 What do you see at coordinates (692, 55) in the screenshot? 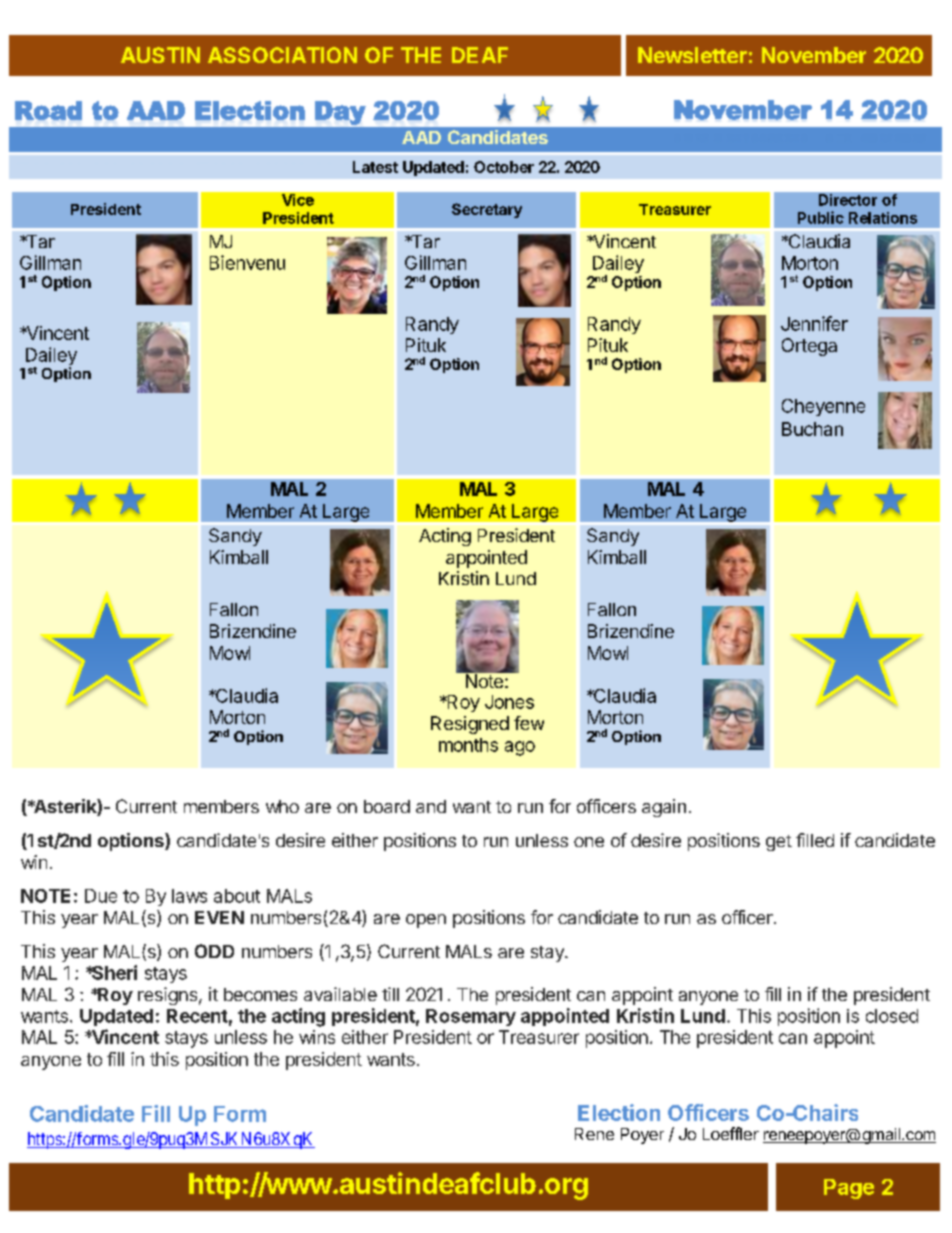
I see `Newsletter` at bounding box center [692, 55].
